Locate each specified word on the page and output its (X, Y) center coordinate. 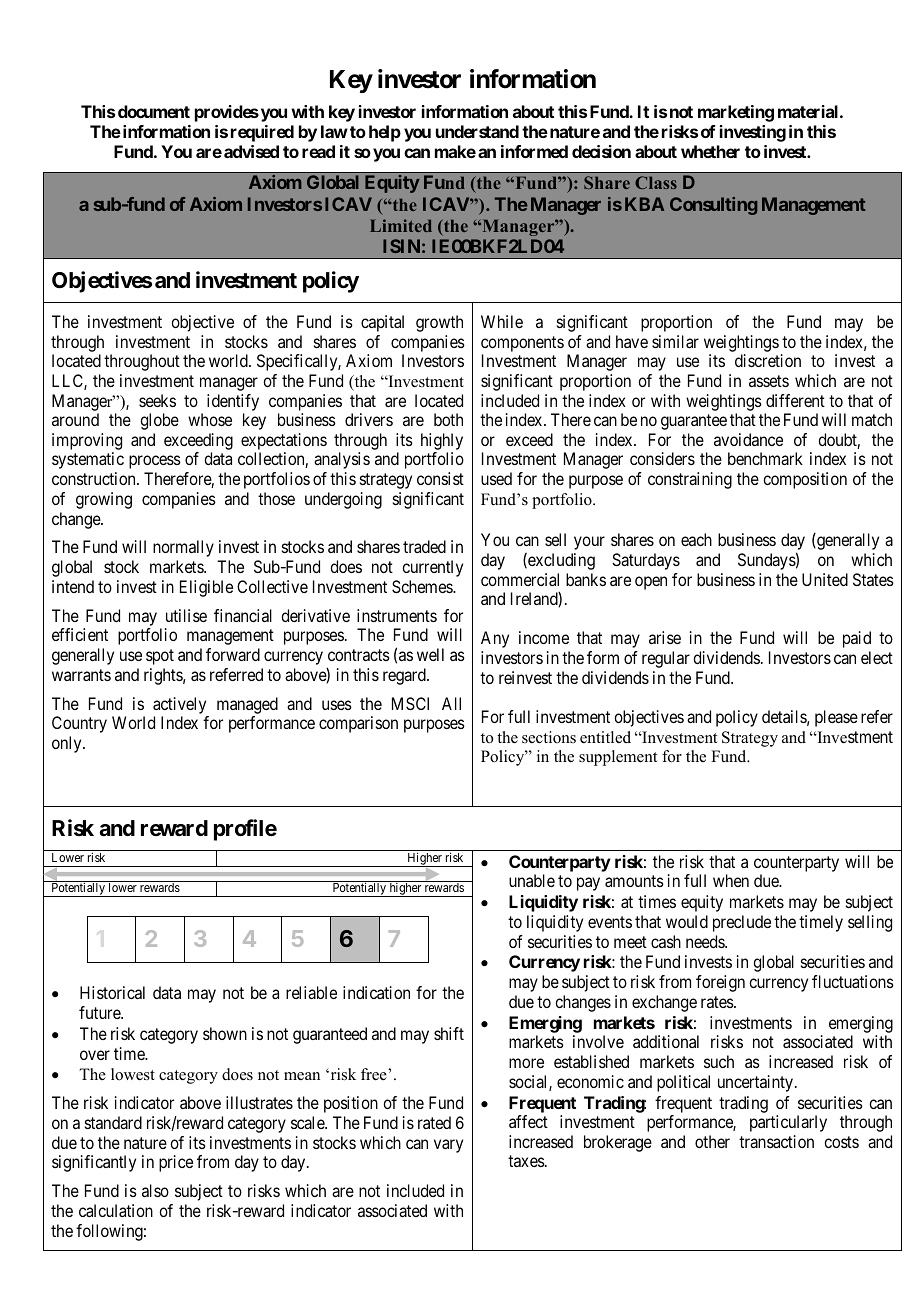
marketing (736, 113)
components (522, 344)
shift (449, 1033)
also (155, 1190)
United (825, 579)
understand (477, 131)
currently (432, 568)
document (154, 111)
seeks (157, 400)
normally (183, 548)
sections (549, 737)
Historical (112, 992)
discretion (768, 360)
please (836, 718)
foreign (720, 983)
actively (179, 705)
